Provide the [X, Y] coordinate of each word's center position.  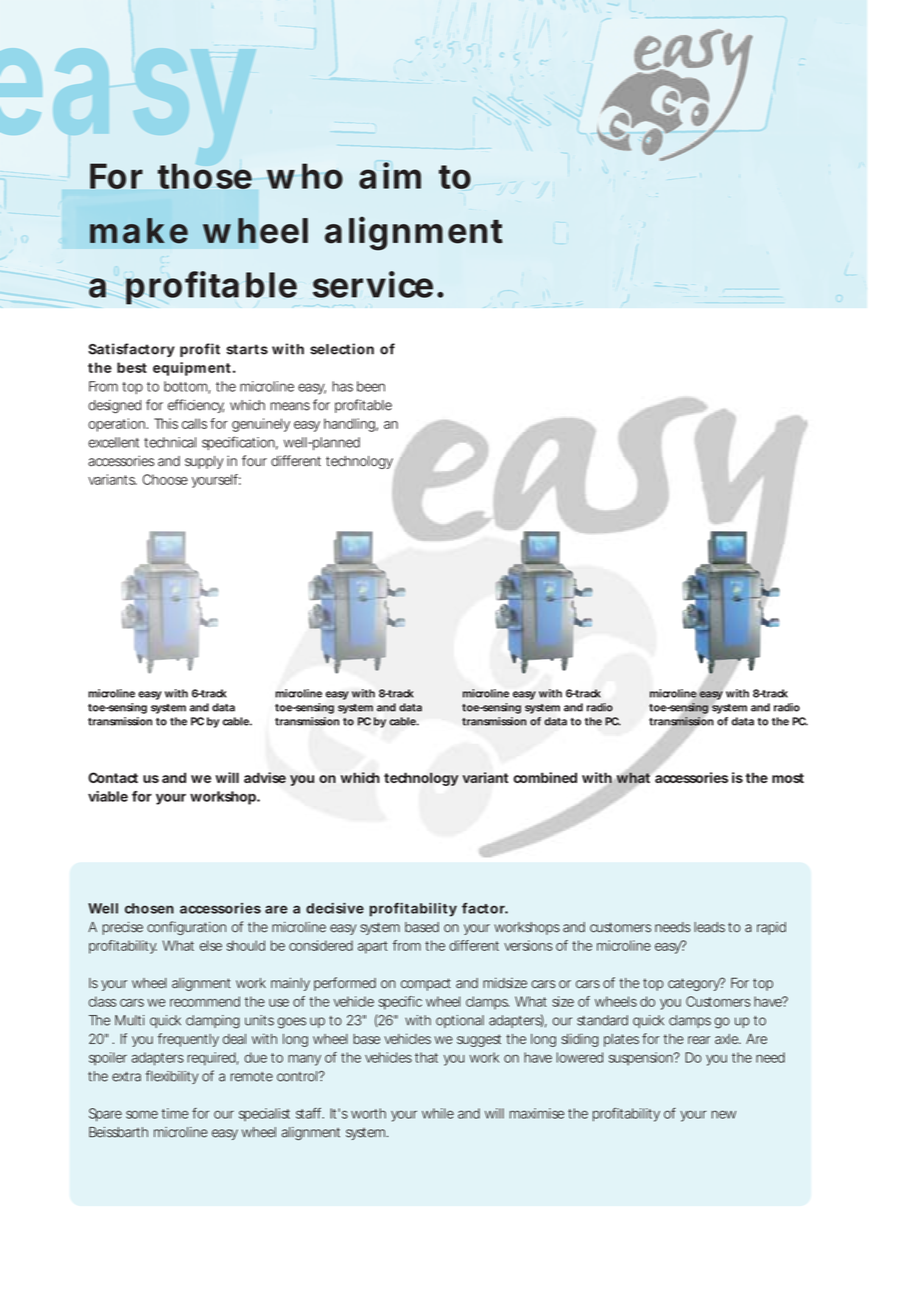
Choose [165, 479]
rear [699, 1040]
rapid [771, 928]
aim [390, 175]
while [438, 1113]
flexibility [172, 1077]
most [788, 778]
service [373, 284]
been [371, 386]
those [205, 176]
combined [545, 777]
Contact [113, 777]
